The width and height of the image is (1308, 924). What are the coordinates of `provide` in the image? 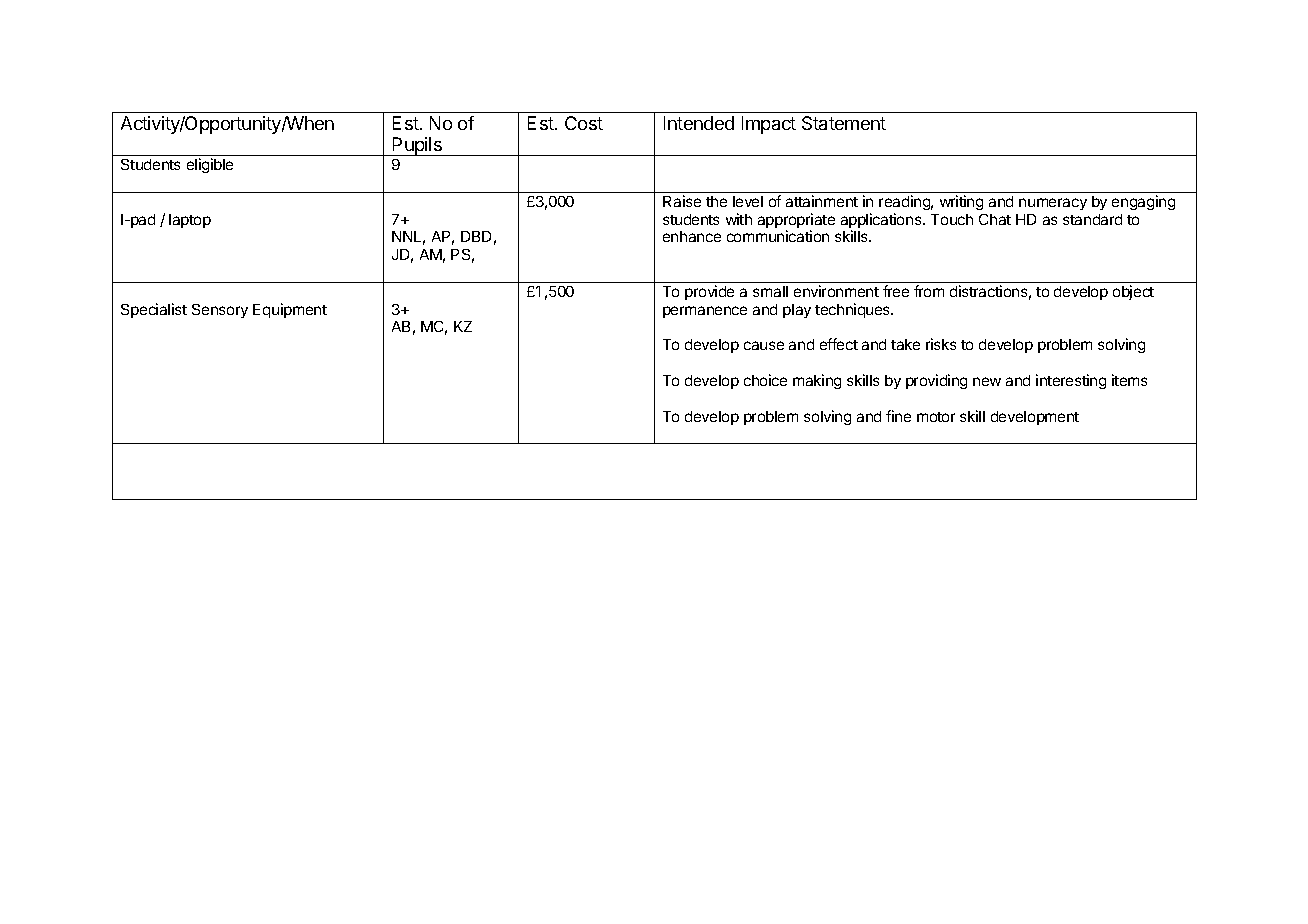 It's located at (709, 292).
